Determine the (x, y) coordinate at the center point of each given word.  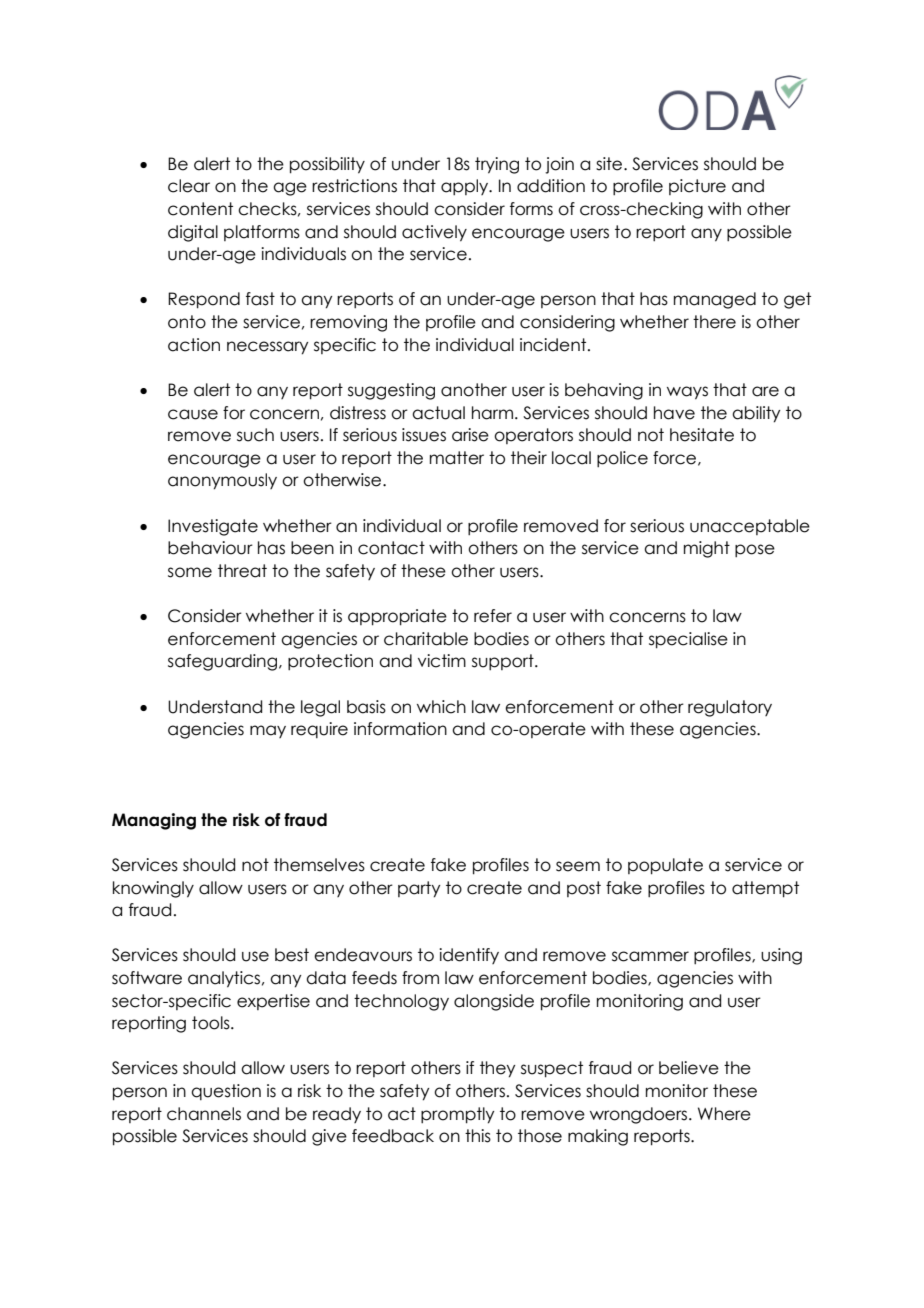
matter (457, 458)
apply (466, 187)
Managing (154, 821)
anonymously (222, 481)
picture (697, 187)
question (226, 1092)
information (400, 729)
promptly (457, 1115)
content (200, 209)
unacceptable (750, 527)
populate (665, 866)
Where (724, 1114)
